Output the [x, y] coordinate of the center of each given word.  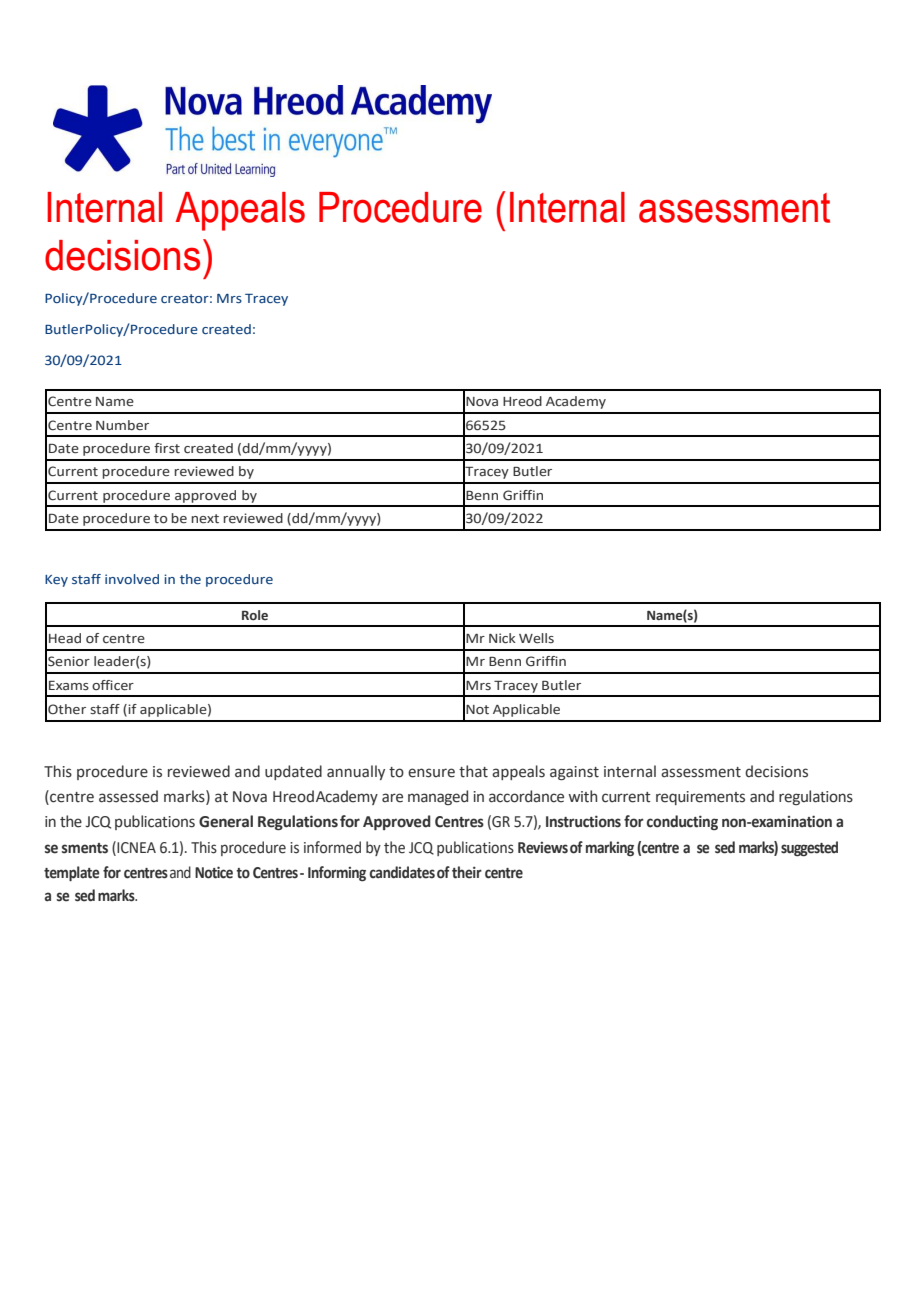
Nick [502, 638]
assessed [128, 796]
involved [132, 579]
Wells [536, 638]
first [167, 448]
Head [65, 638]
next [205, 519]
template [72, 873]
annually [356, 772]
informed [332, 847]
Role [255, 615]
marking [610, 848]
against [574, 773]
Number [122, 425]
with [582, 796]
